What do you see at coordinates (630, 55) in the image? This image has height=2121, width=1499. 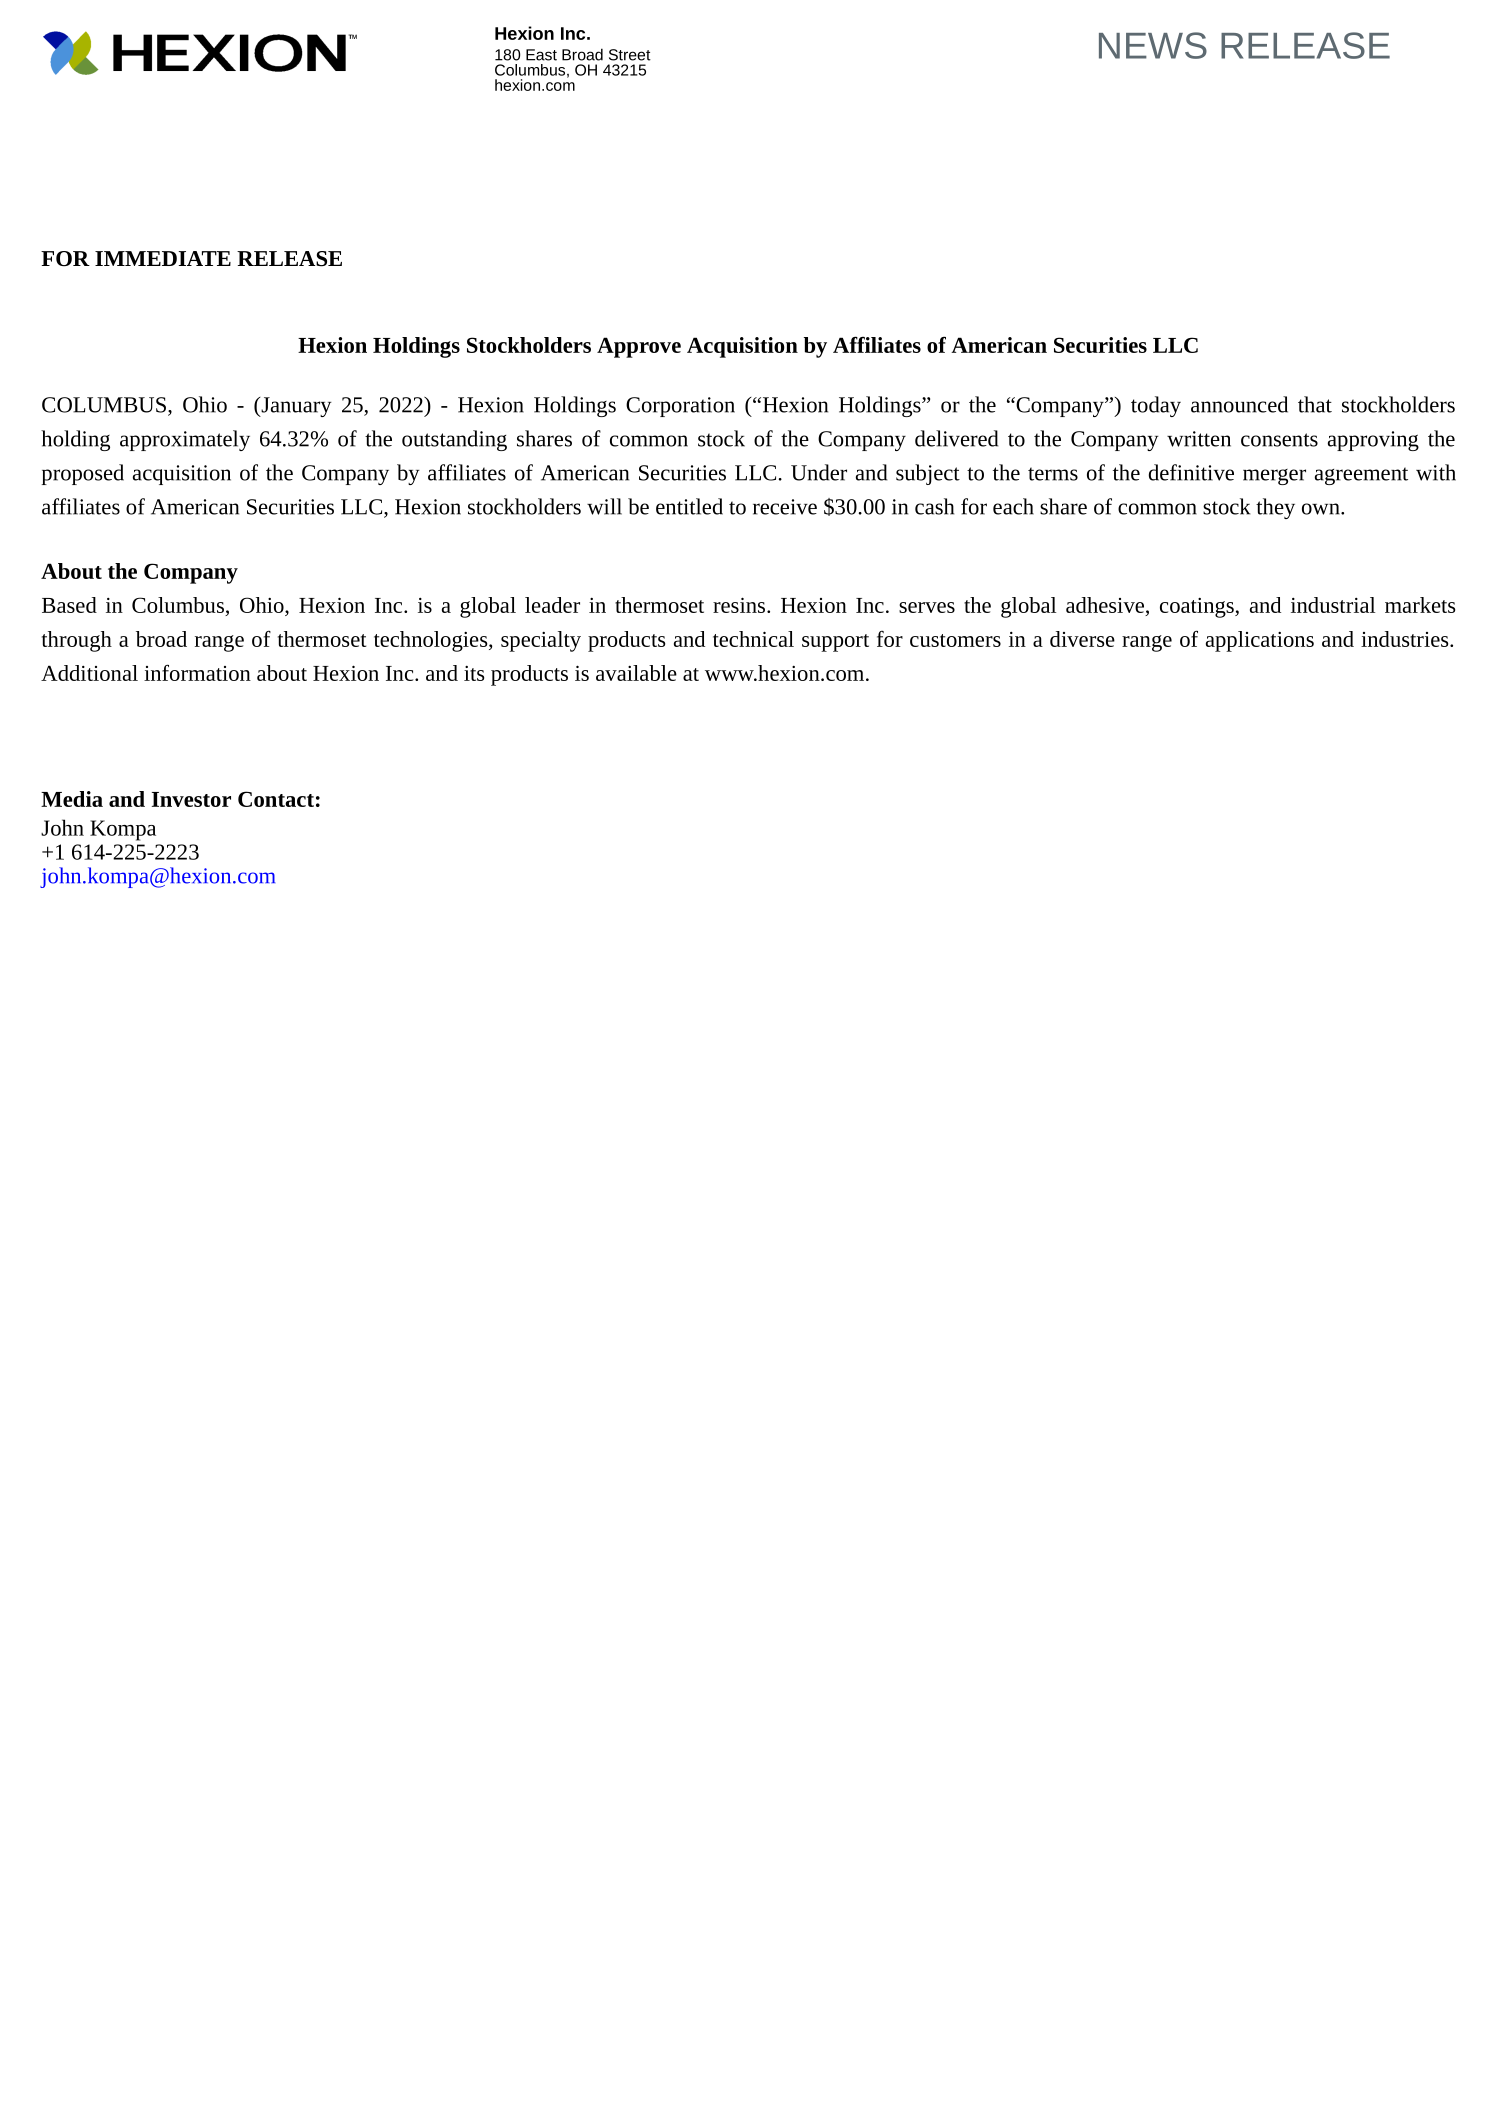 I see `Street` at bounding box center [630, 55].
